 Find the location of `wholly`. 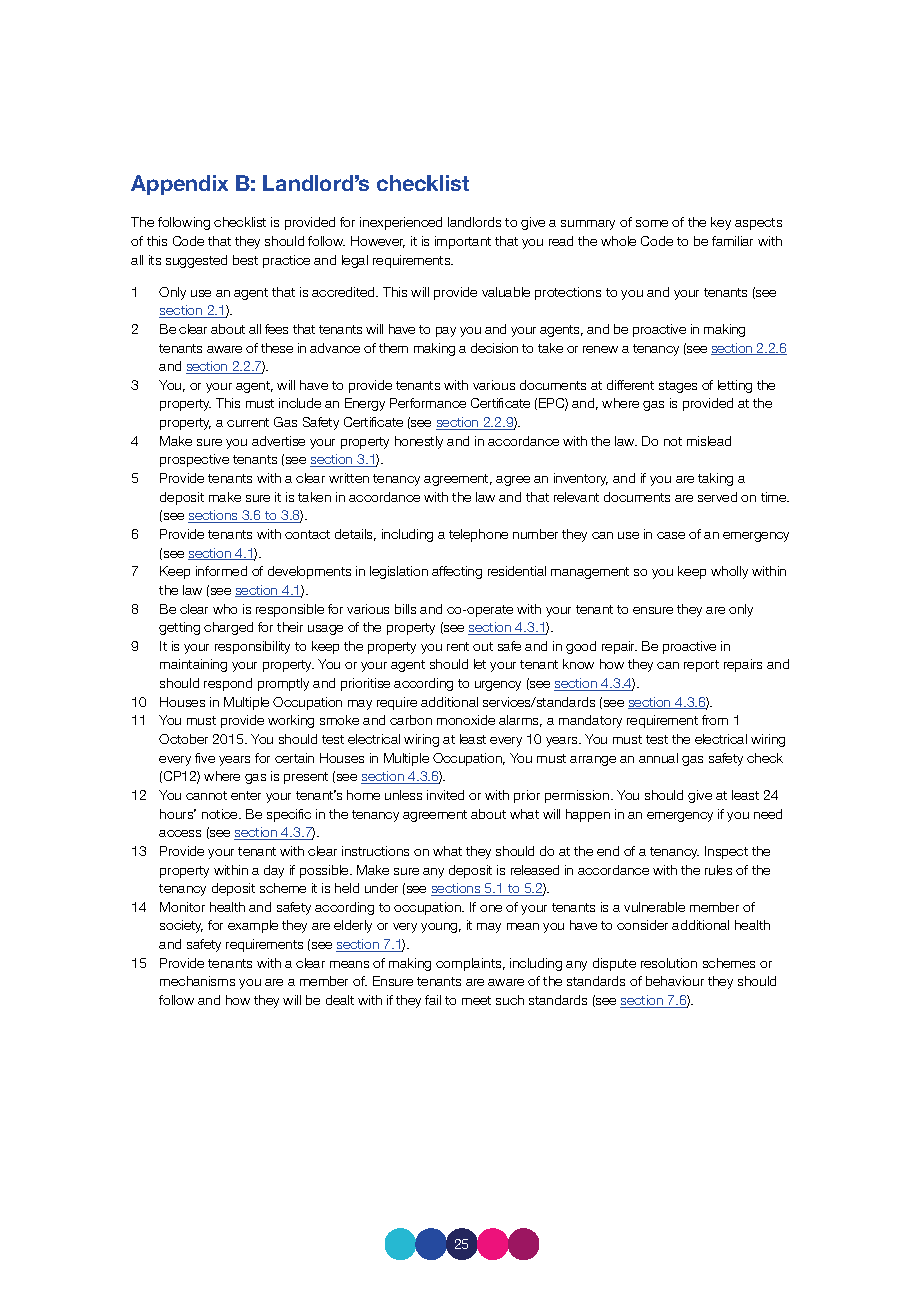

wholly is located at coordinates (729, 572).
